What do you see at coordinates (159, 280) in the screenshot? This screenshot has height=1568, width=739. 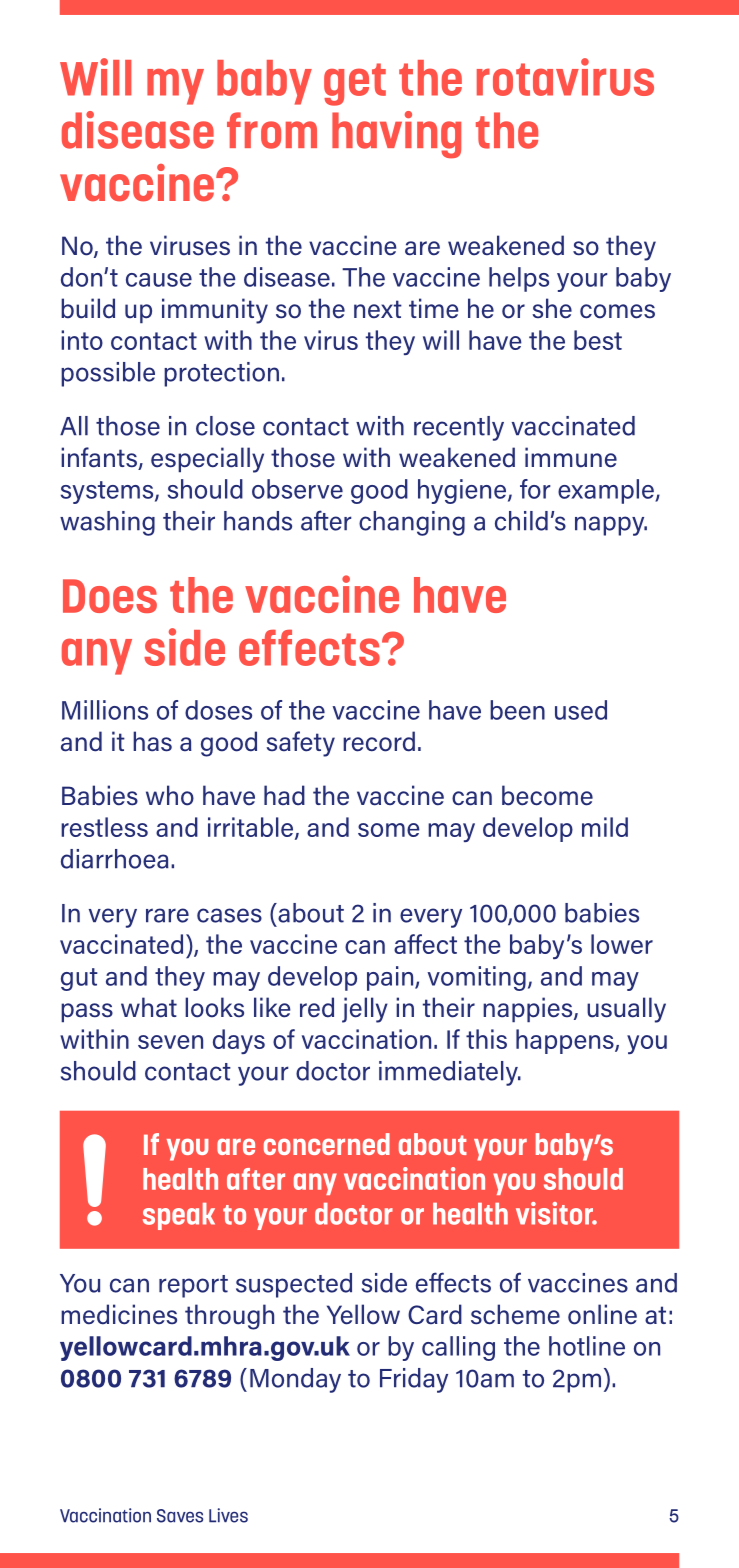 I see `cause` at bounding box center [159, 280].
